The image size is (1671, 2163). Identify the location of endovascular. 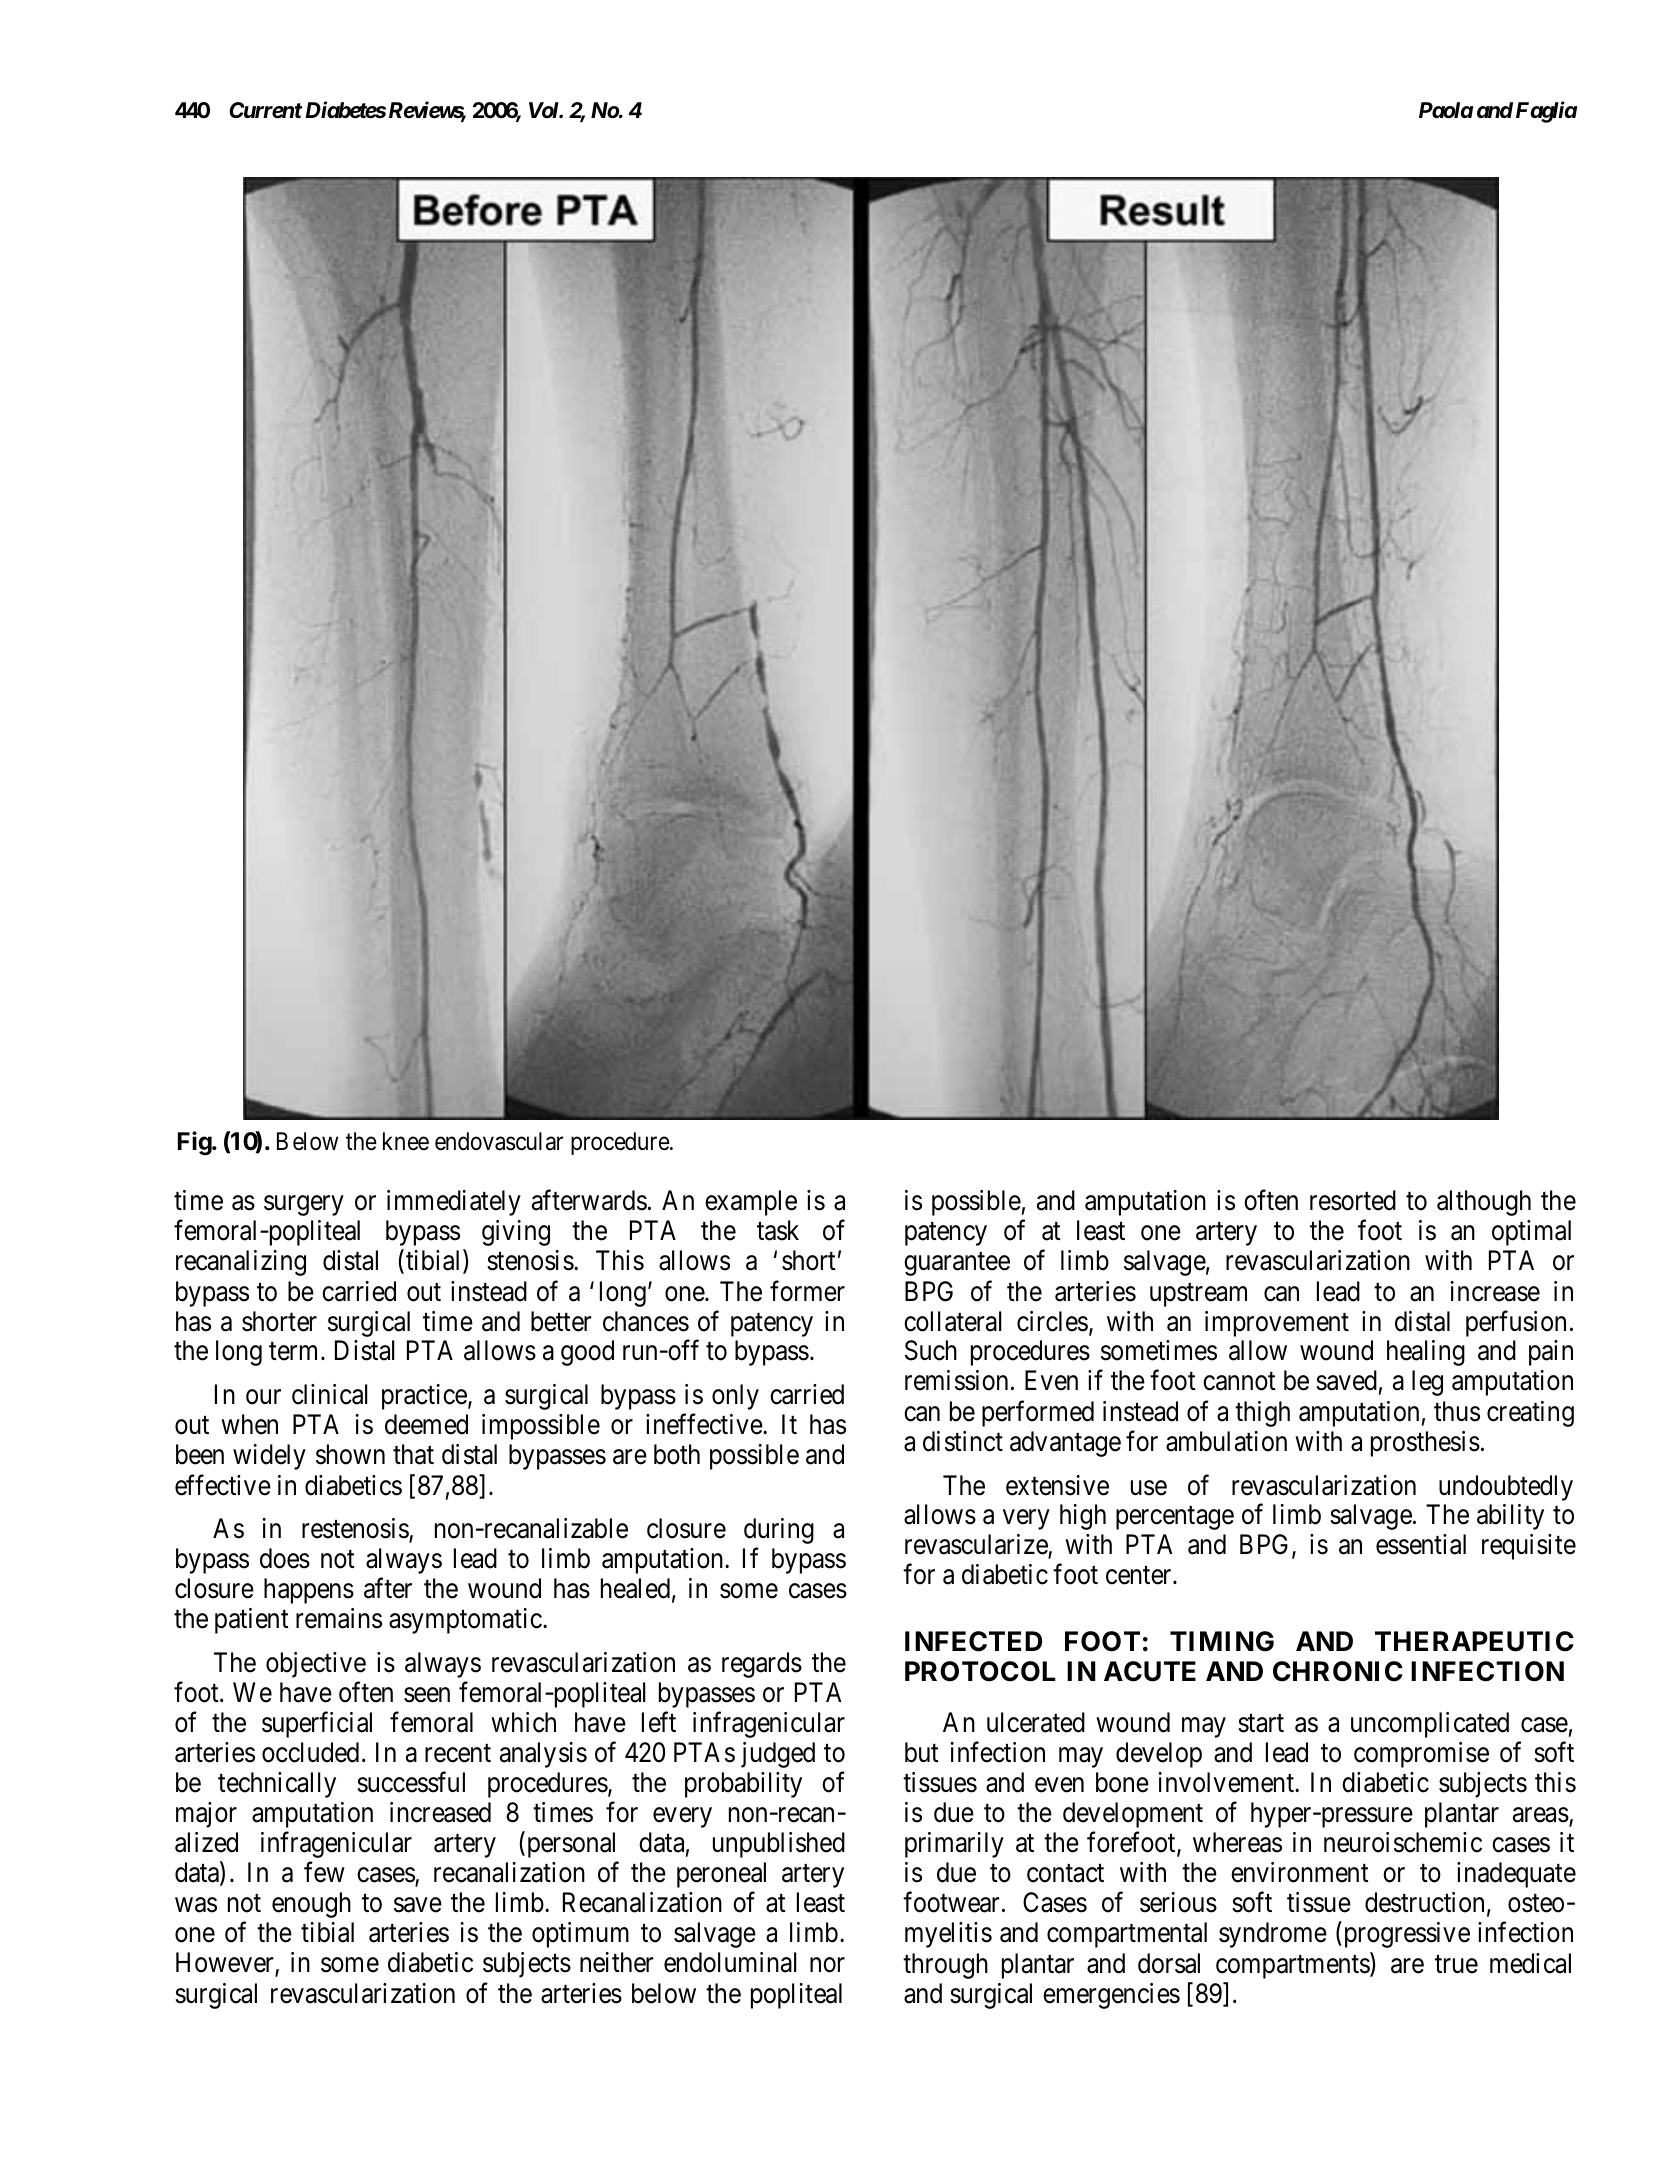
(499, 1141).
